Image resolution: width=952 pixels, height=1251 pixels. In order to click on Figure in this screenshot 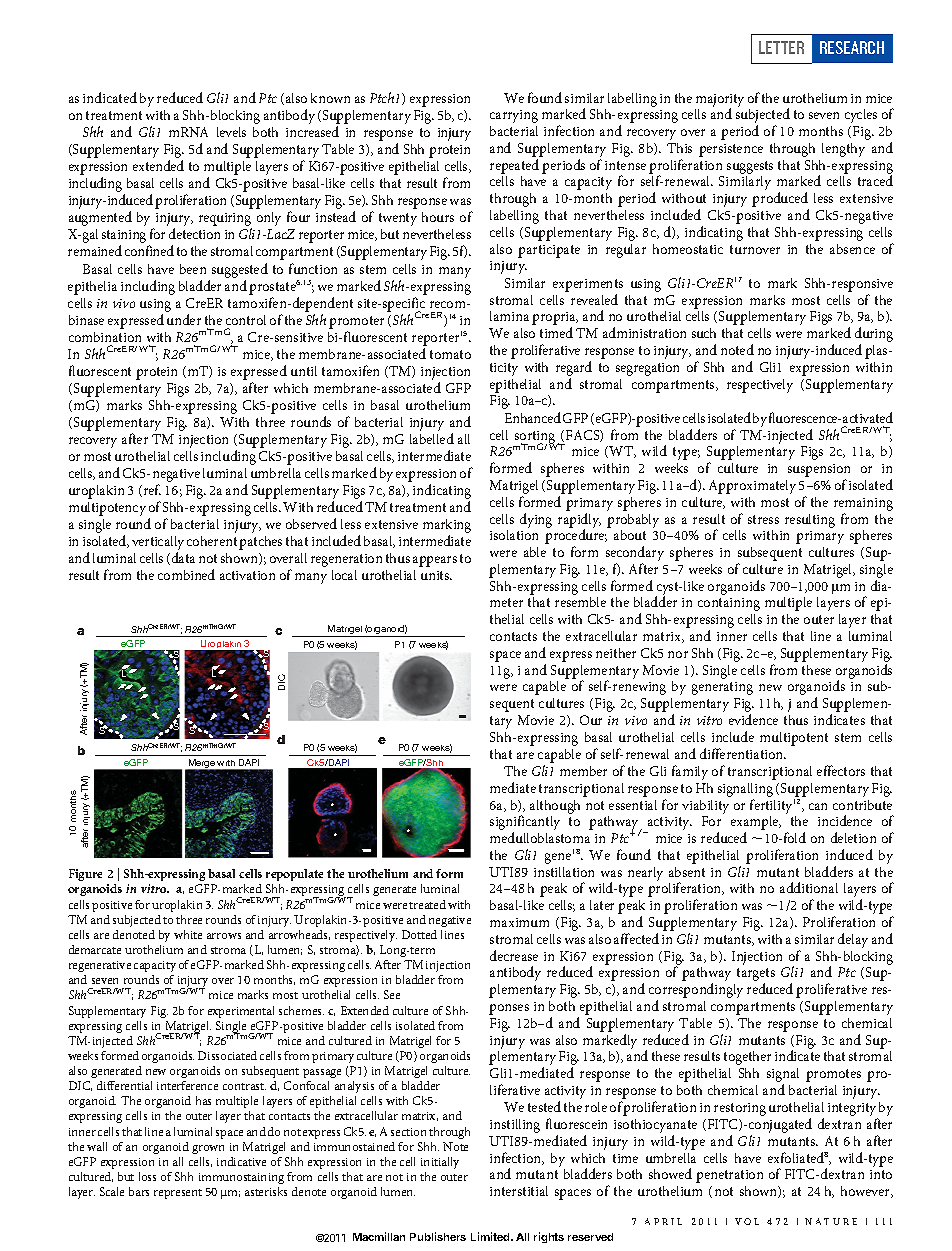, I will do `click(85, 875)`.
